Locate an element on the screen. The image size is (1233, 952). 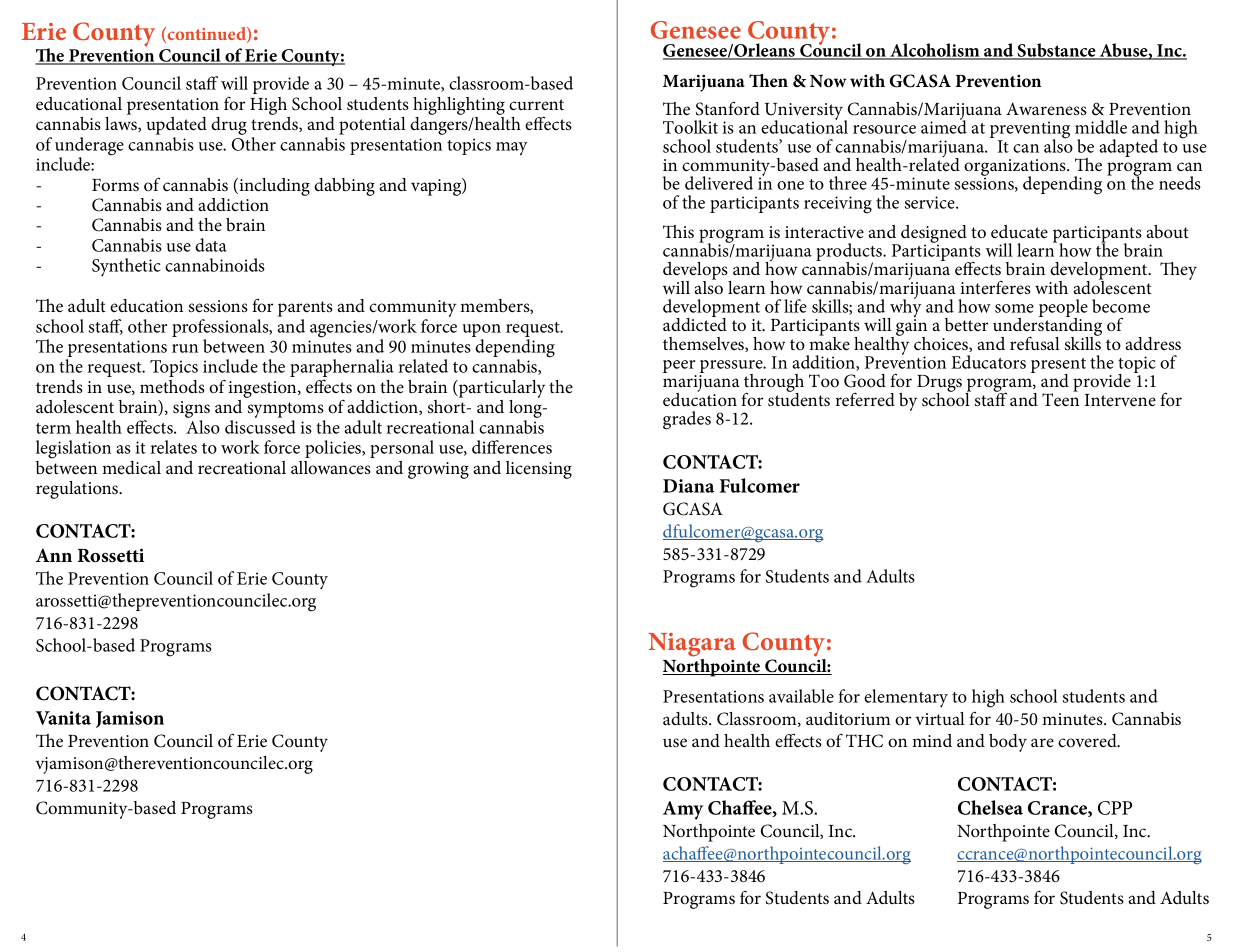
THC is located at coordinates (864, 741).
